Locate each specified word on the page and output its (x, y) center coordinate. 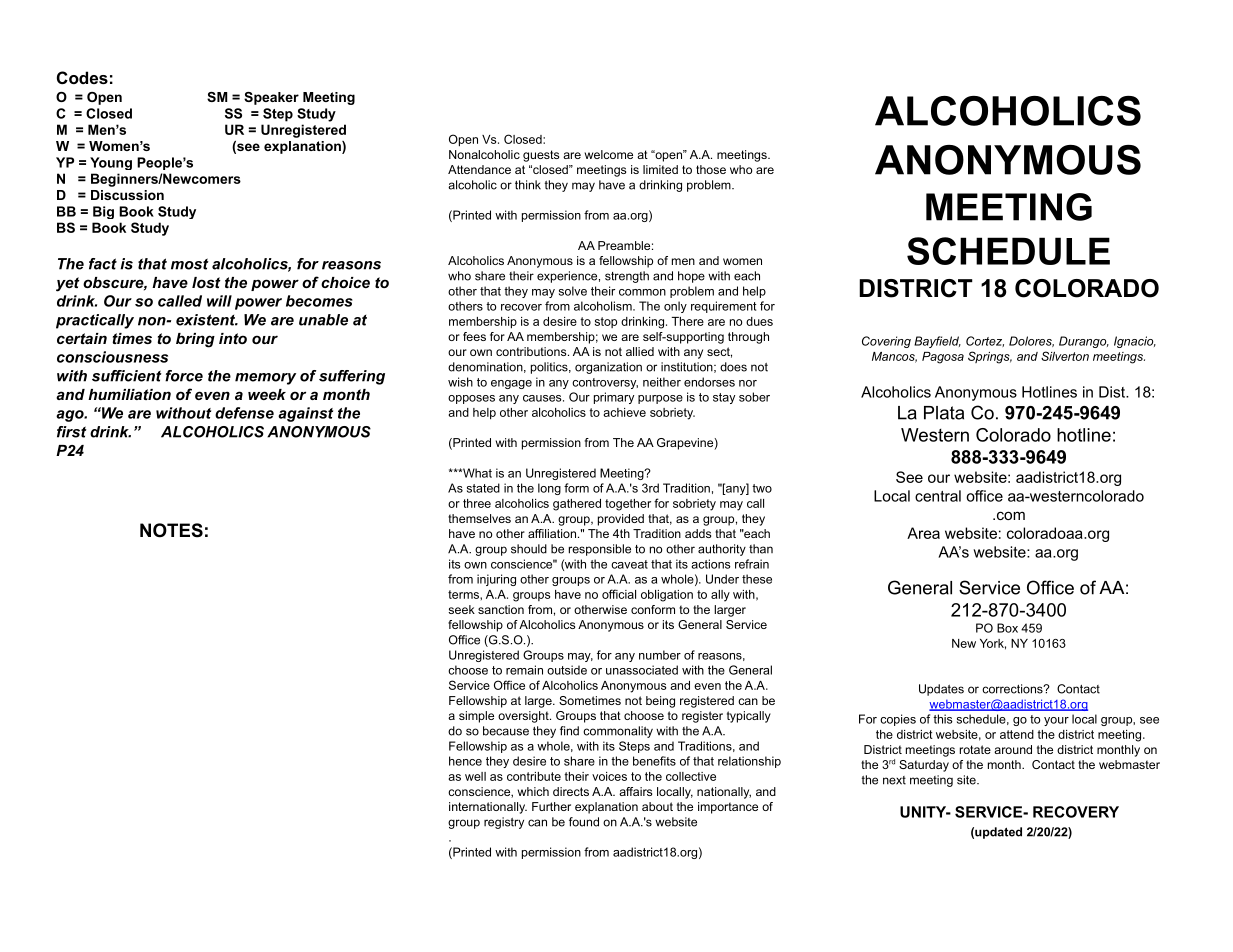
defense (244, 413)
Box (1007, 628)
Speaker (271, 98)
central (938, 496)
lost (206, 282)
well (475, 776)
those (711, 169)
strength (627, 277)
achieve (624, 412)
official (619, 594)
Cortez (985, 341)
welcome (609, 154)
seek (461, 609)
